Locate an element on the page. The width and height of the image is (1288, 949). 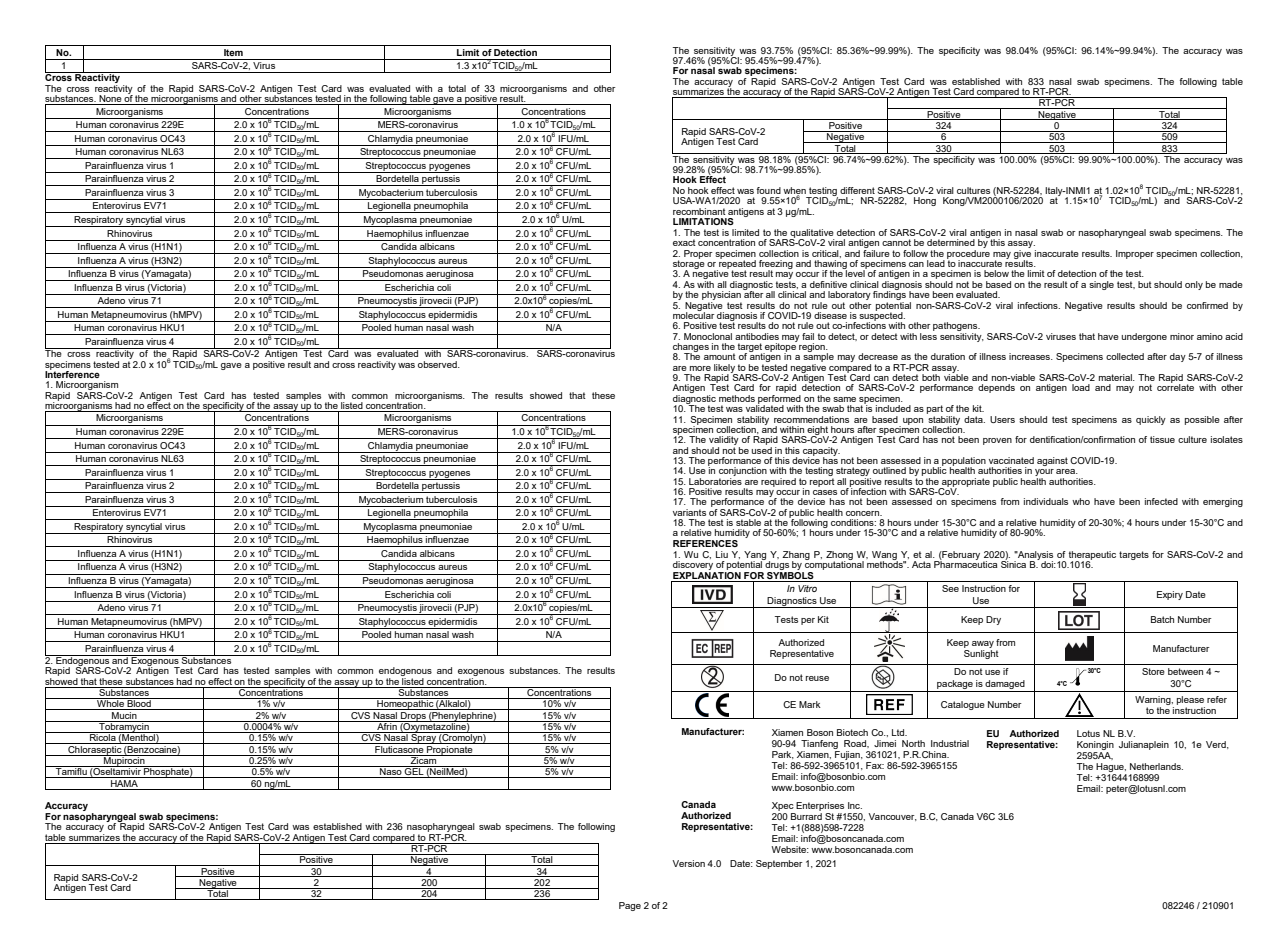
individuals is located at coordinates (1046, 501).
